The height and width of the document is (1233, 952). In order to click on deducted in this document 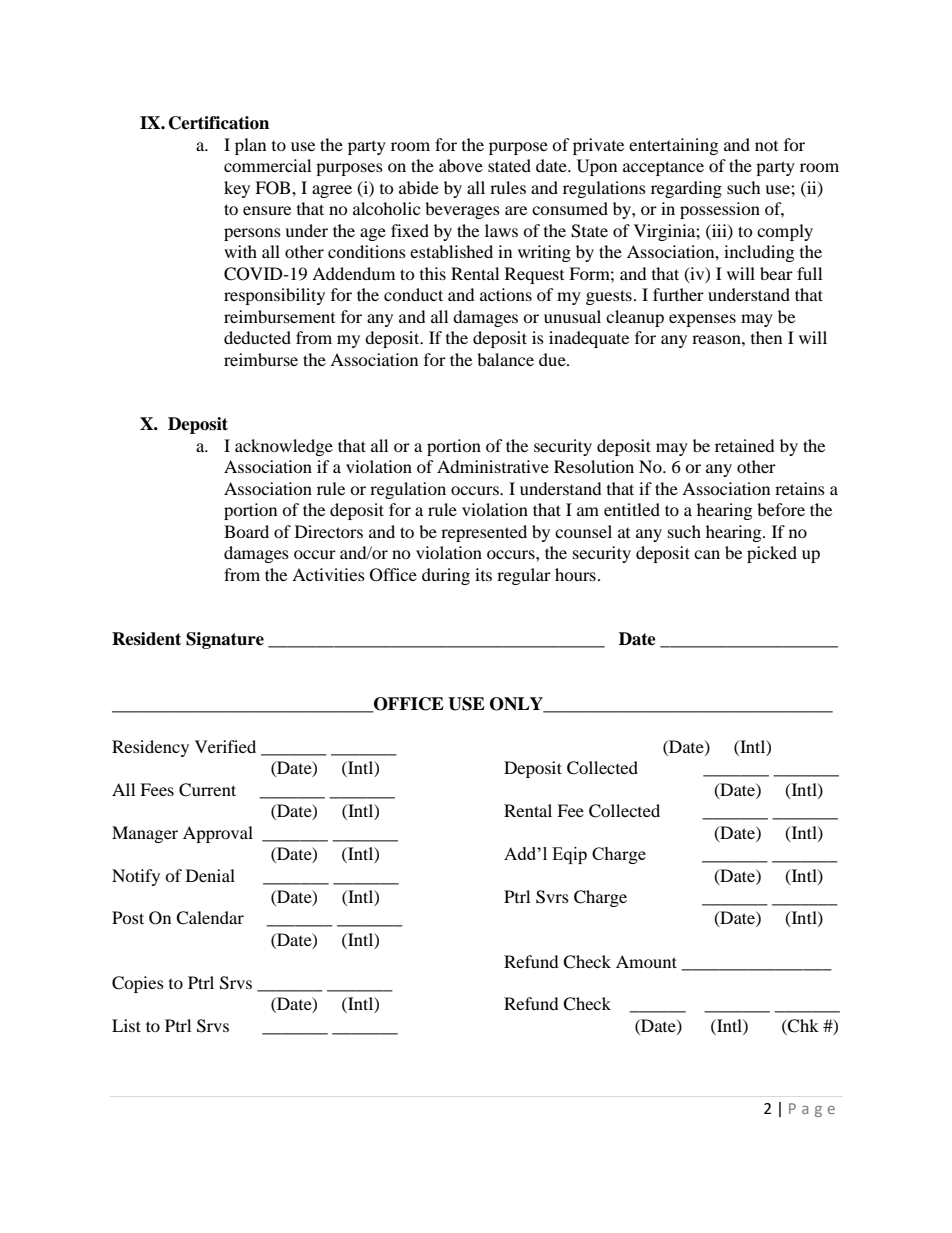, I will do `click(257, 337)`.
